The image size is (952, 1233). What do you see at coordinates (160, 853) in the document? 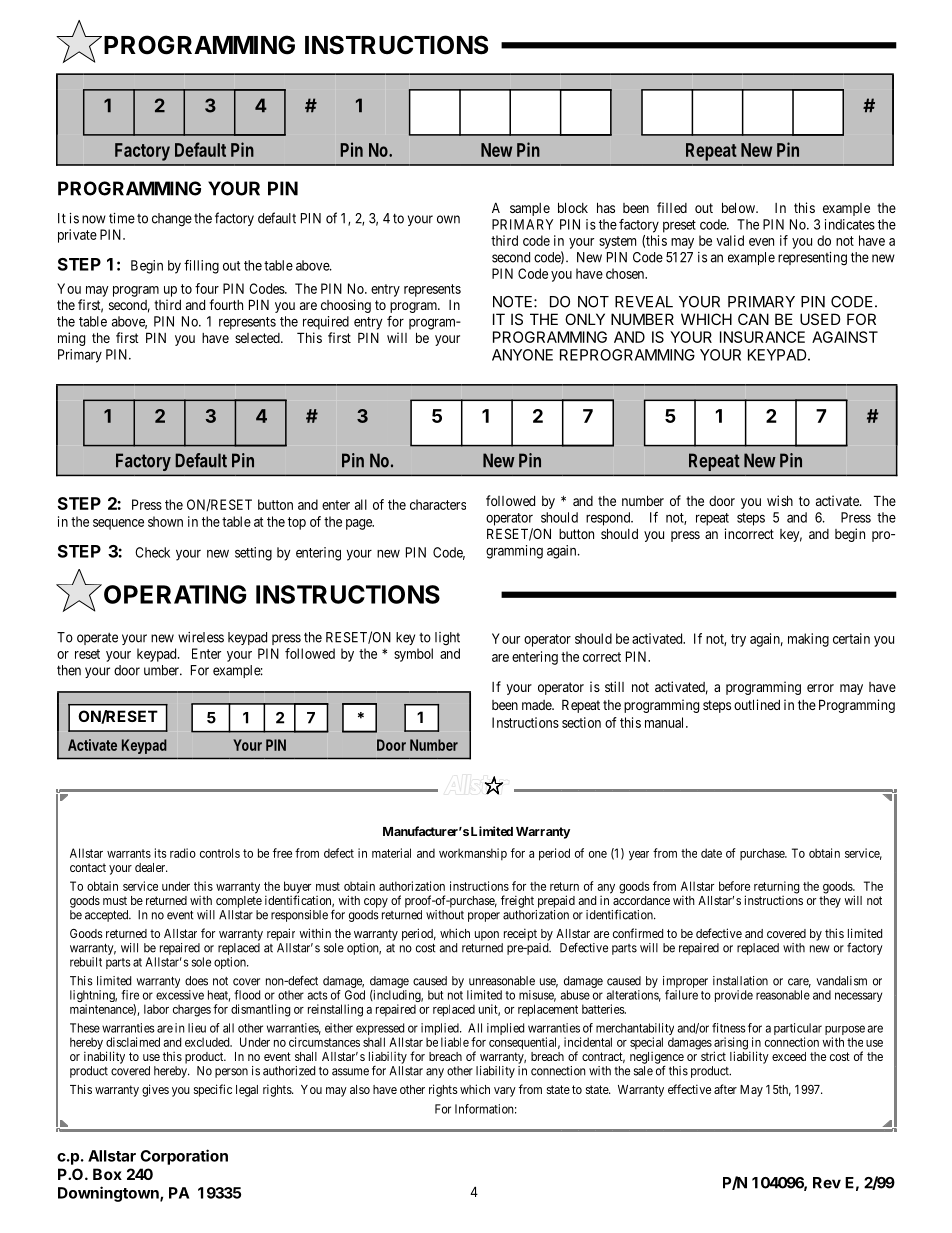
I see `its` at bounding box center [160, 853].
